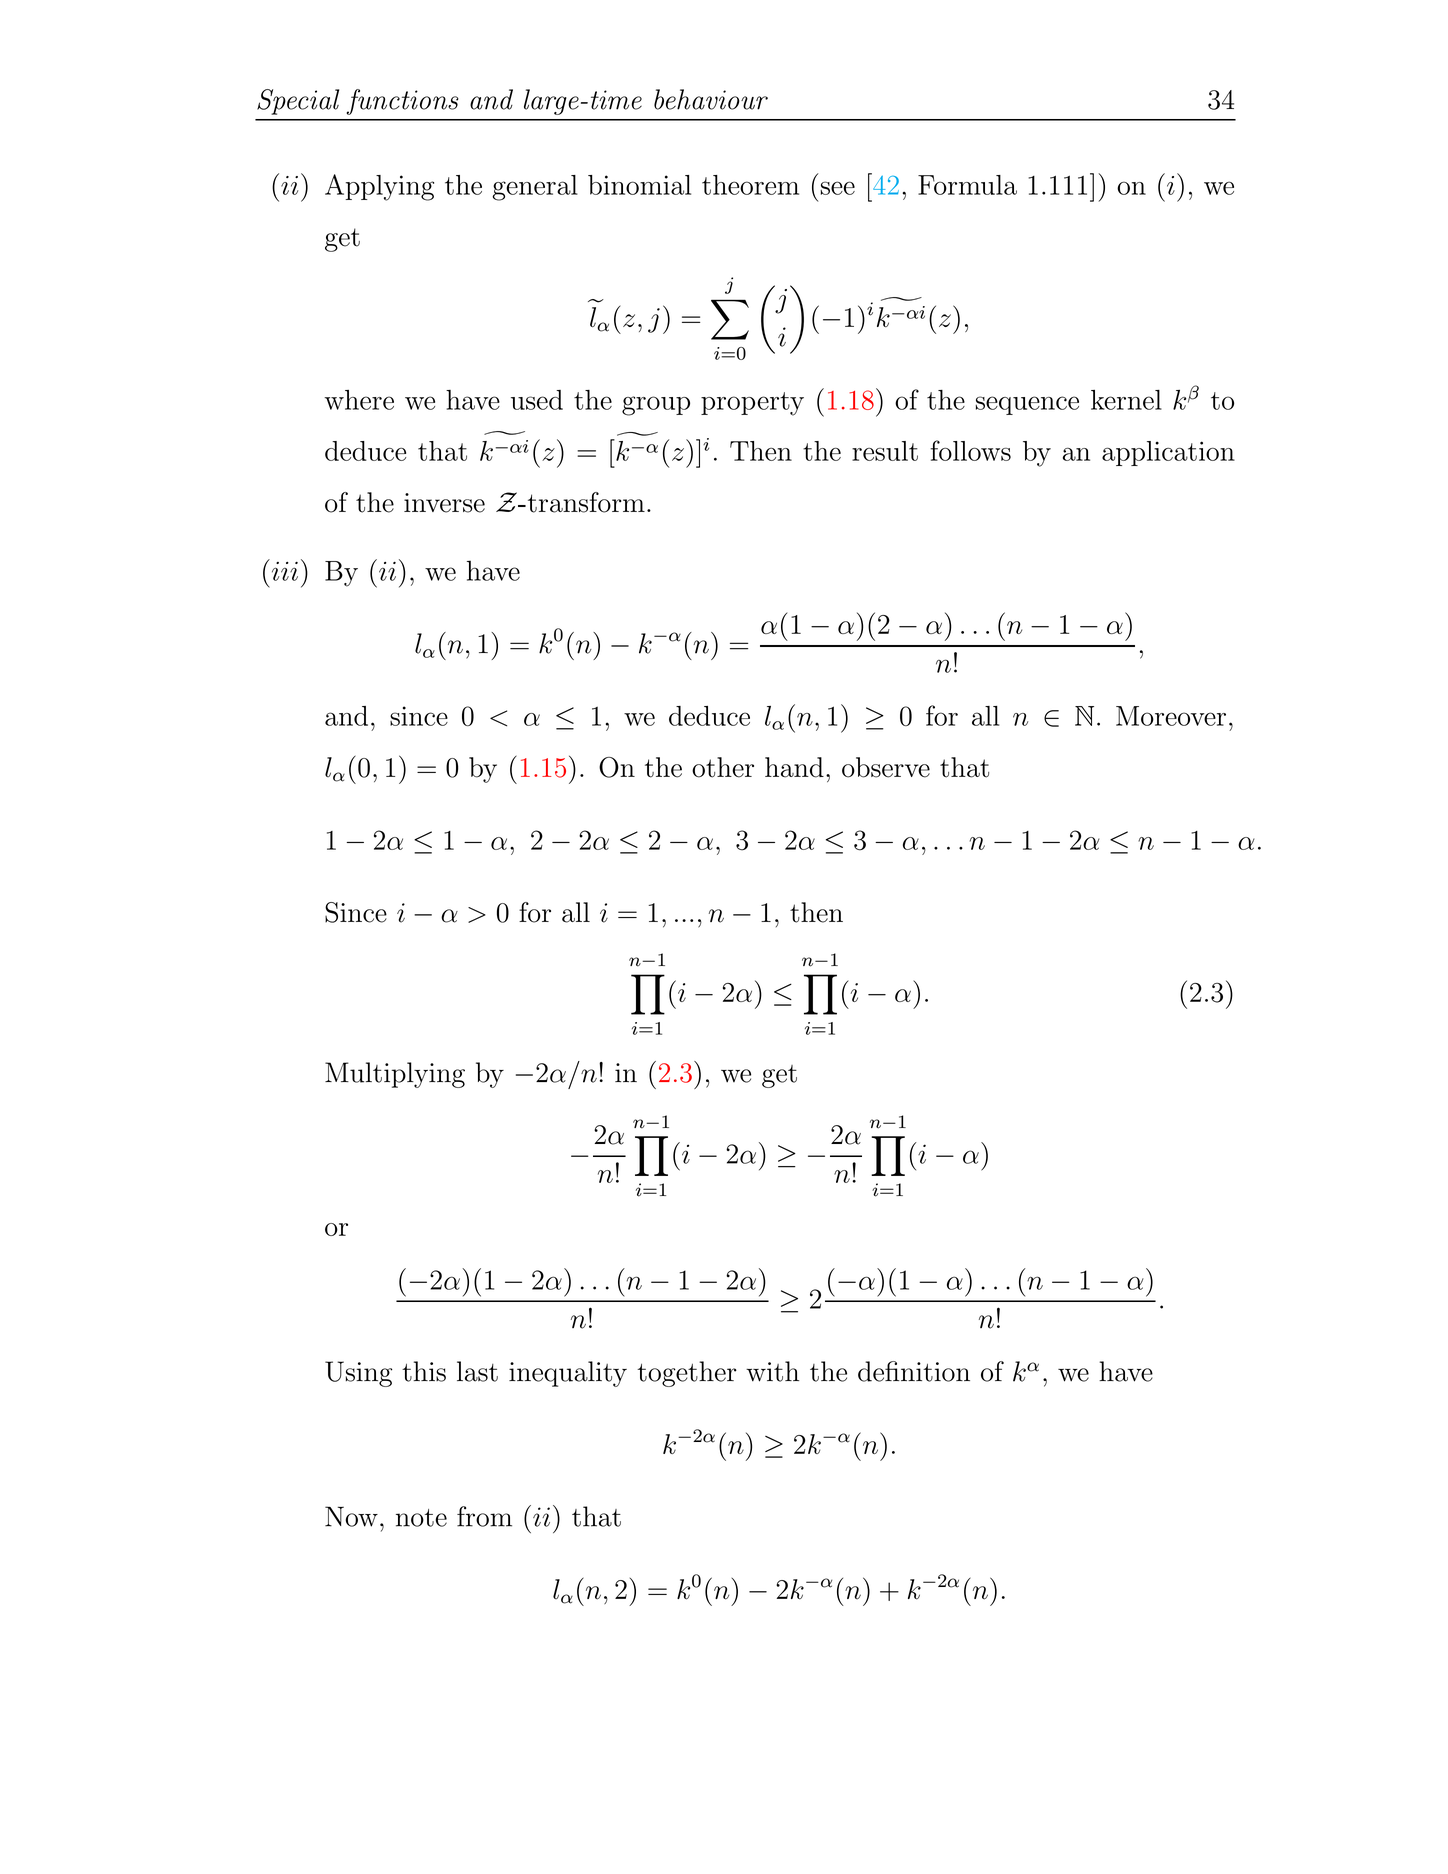  Describe the element at coordinates (711, 99) in the screenshot. I see `behaviour` at that location.
